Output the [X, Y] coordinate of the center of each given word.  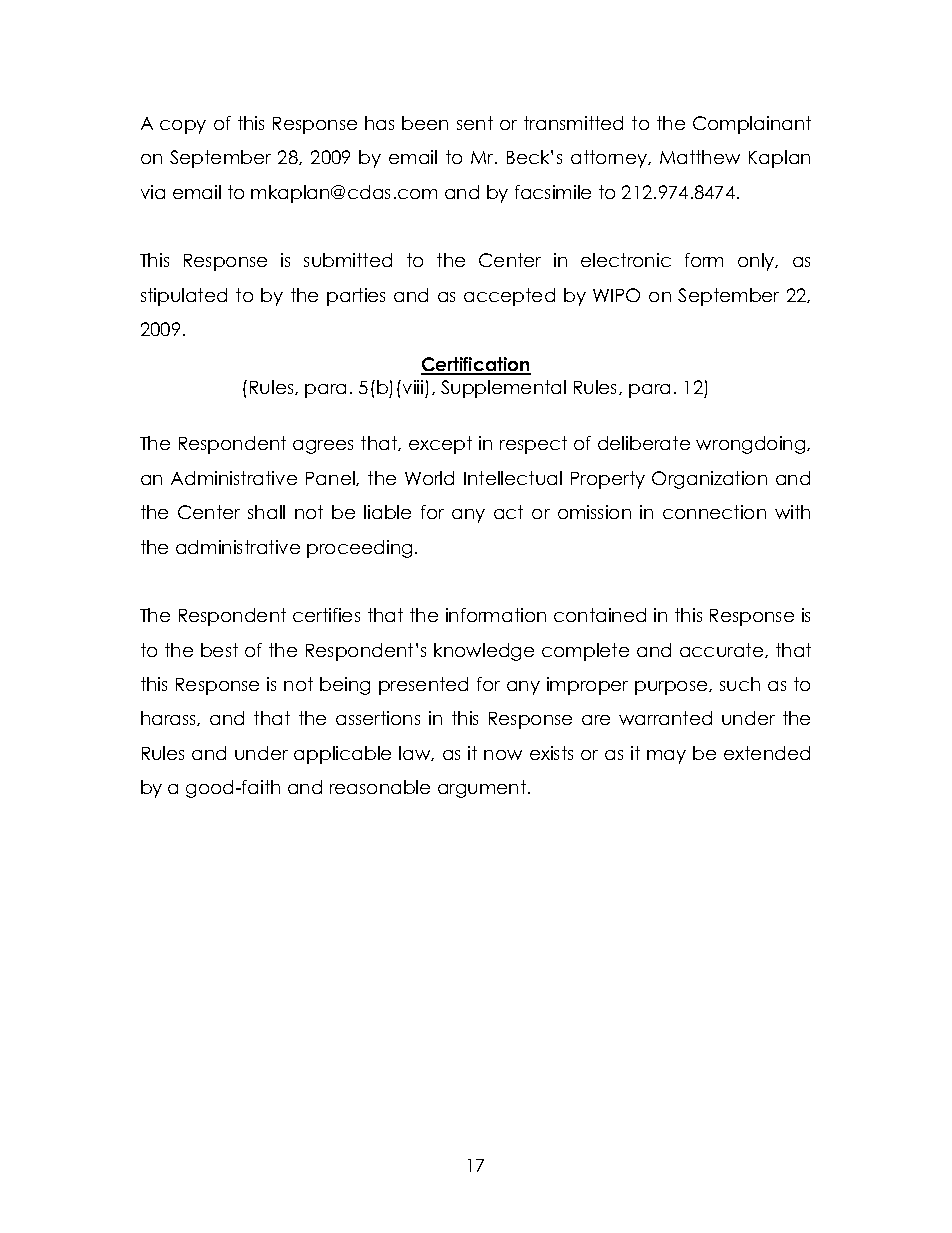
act [508, 512]
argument [483, 789]
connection [714, 512]
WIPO [616, 295]
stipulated [184, 297]
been [425, 123]
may [666, 757]
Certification [476, 365]
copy [183, 127]
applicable [342, 755]
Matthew [700, 157]
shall [266, 512]
